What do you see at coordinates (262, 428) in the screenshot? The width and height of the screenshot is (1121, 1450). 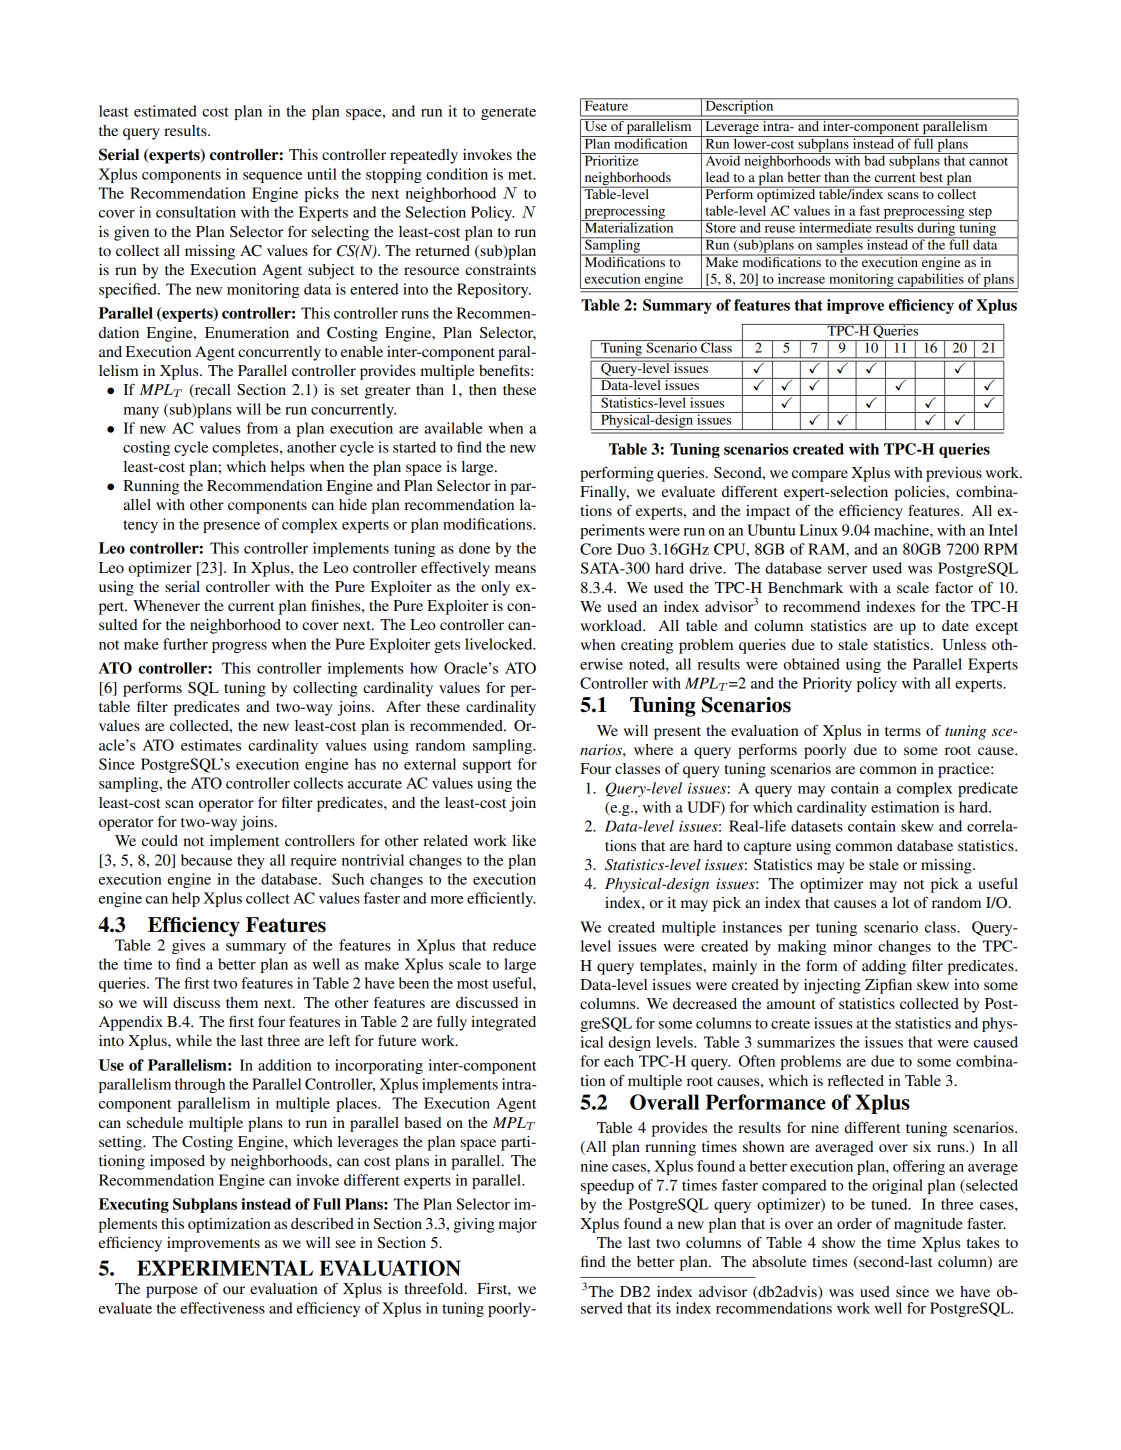 I see `from` at bounding box center [262, 428].
